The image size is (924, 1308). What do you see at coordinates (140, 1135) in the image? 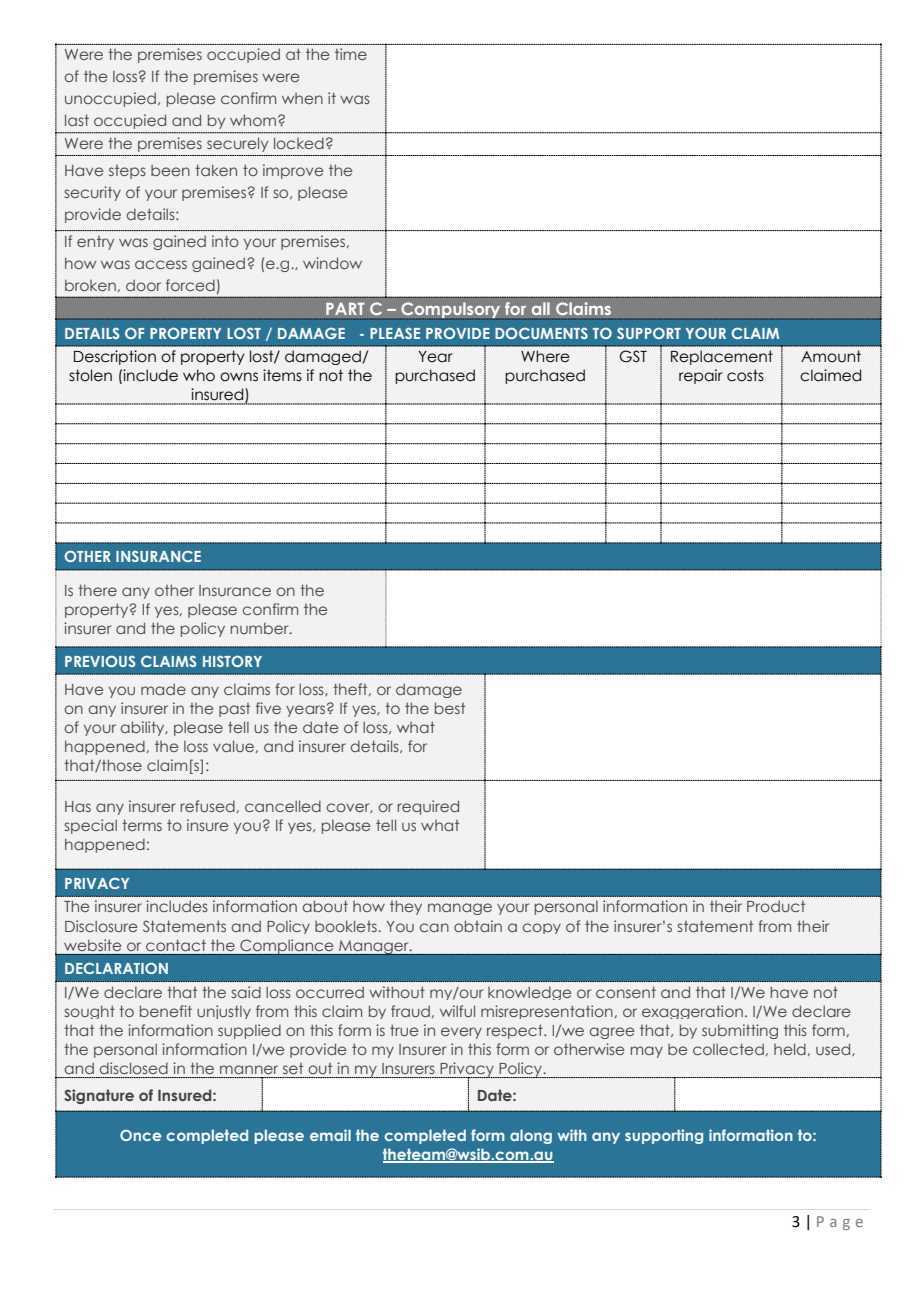
I see `Once` at bounding box center [140, 1135].
